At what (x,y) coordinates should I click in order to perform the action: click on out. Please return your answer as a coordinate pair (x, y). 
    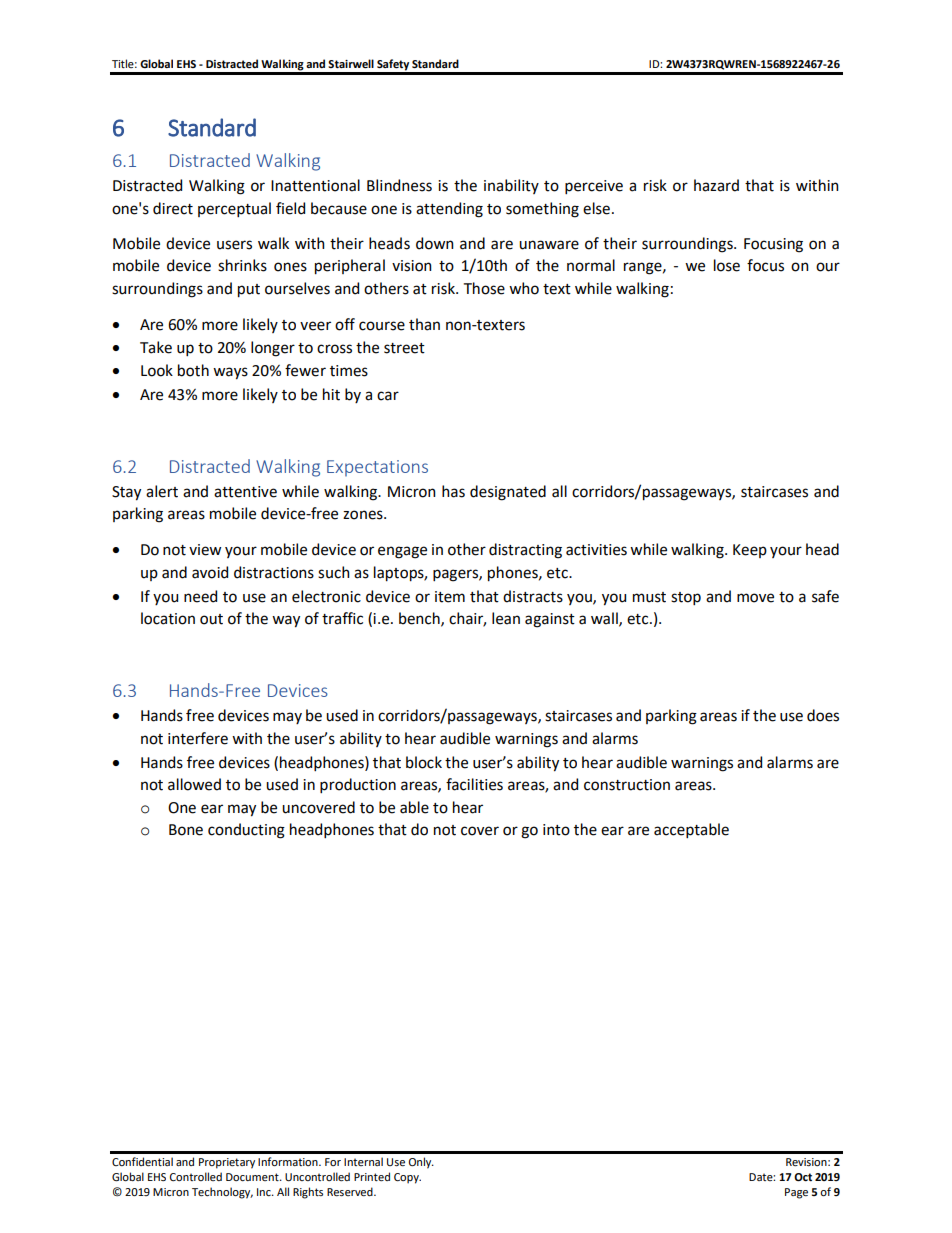
    Looking at the image, I should click on (211, 619).
